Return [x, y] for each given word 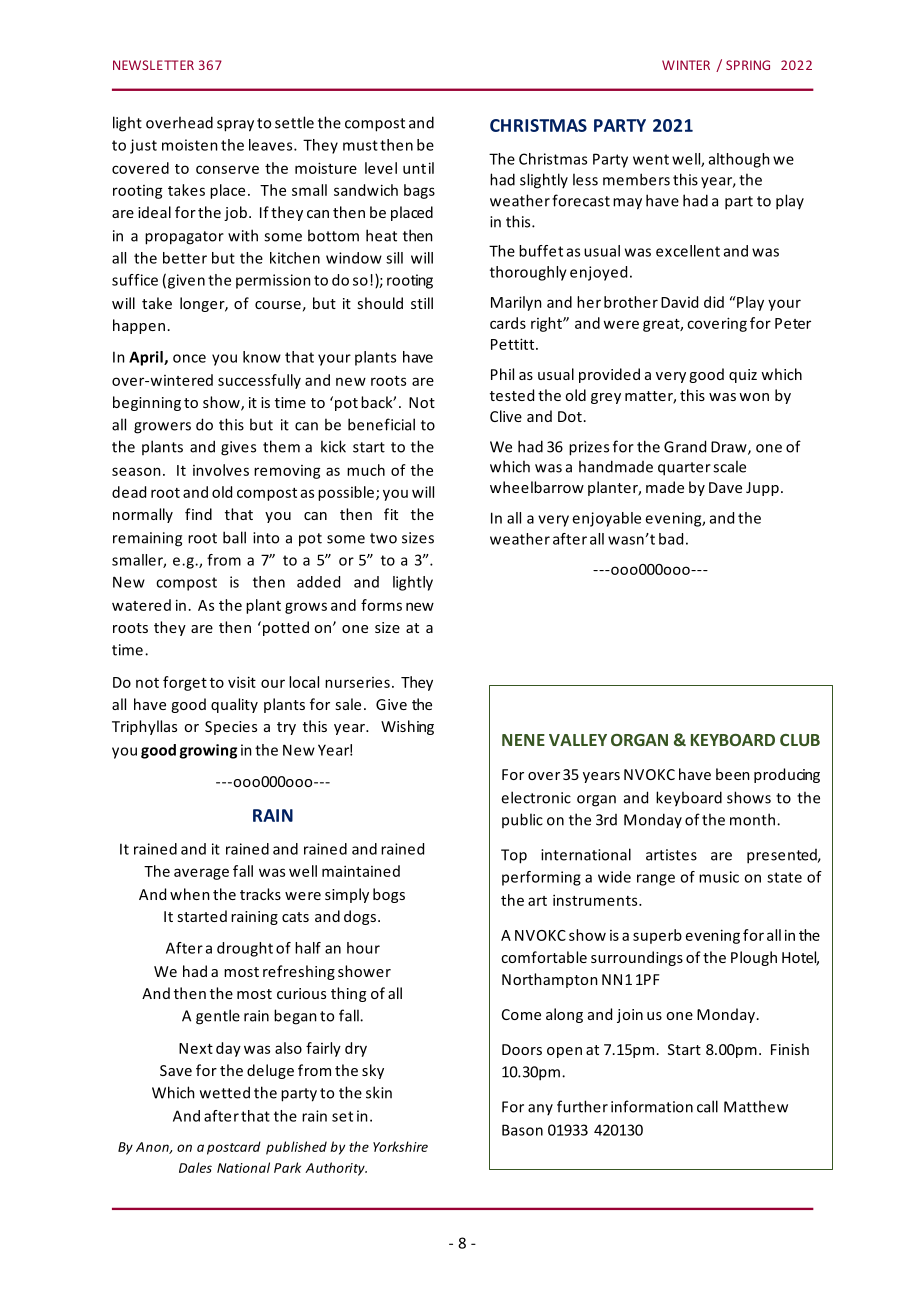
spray [235, 126]
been [733, 774]
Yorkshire [400, 1146]
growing [208, 751]
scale [729, 466]
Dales [195, 1167]
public [522, 820]
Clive [506, 416]
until [418, 168]
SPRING [748, 65]
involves [221, 470]
